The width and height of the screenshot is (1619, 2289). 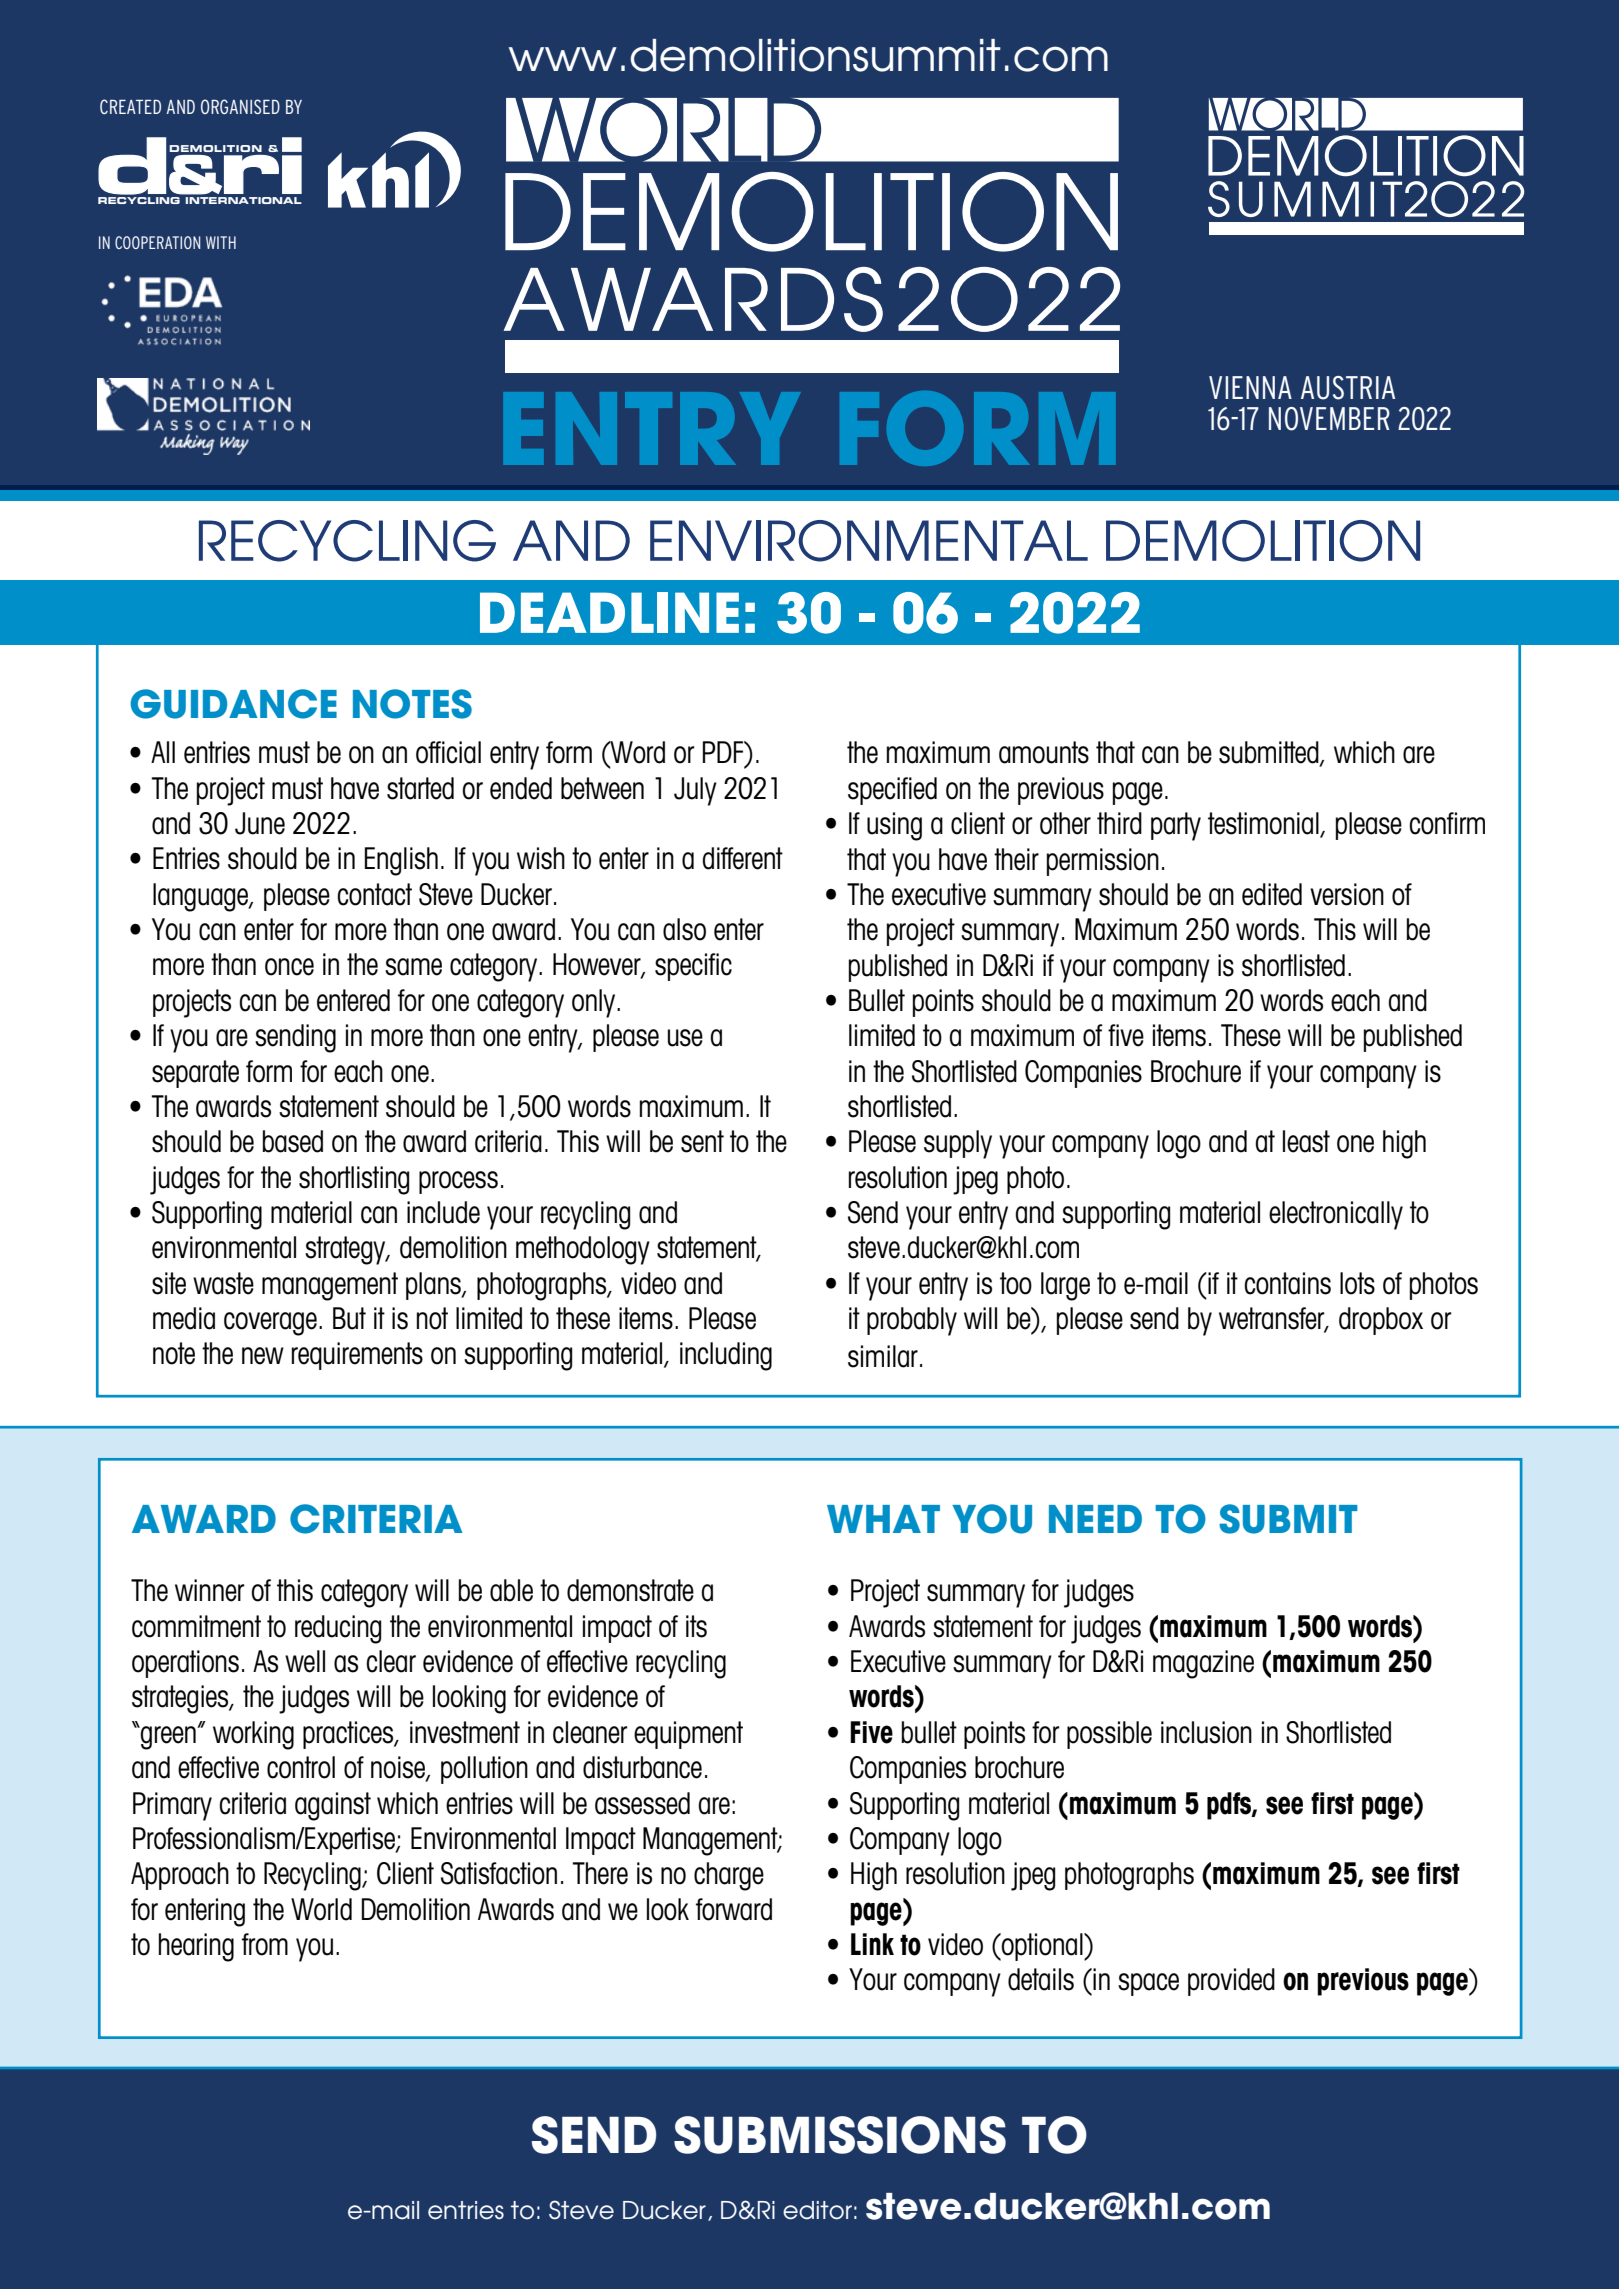 What do you see at coordinates (265, 1944) in the screenshot?
I see `from` at bounding box center [265, 1944].
